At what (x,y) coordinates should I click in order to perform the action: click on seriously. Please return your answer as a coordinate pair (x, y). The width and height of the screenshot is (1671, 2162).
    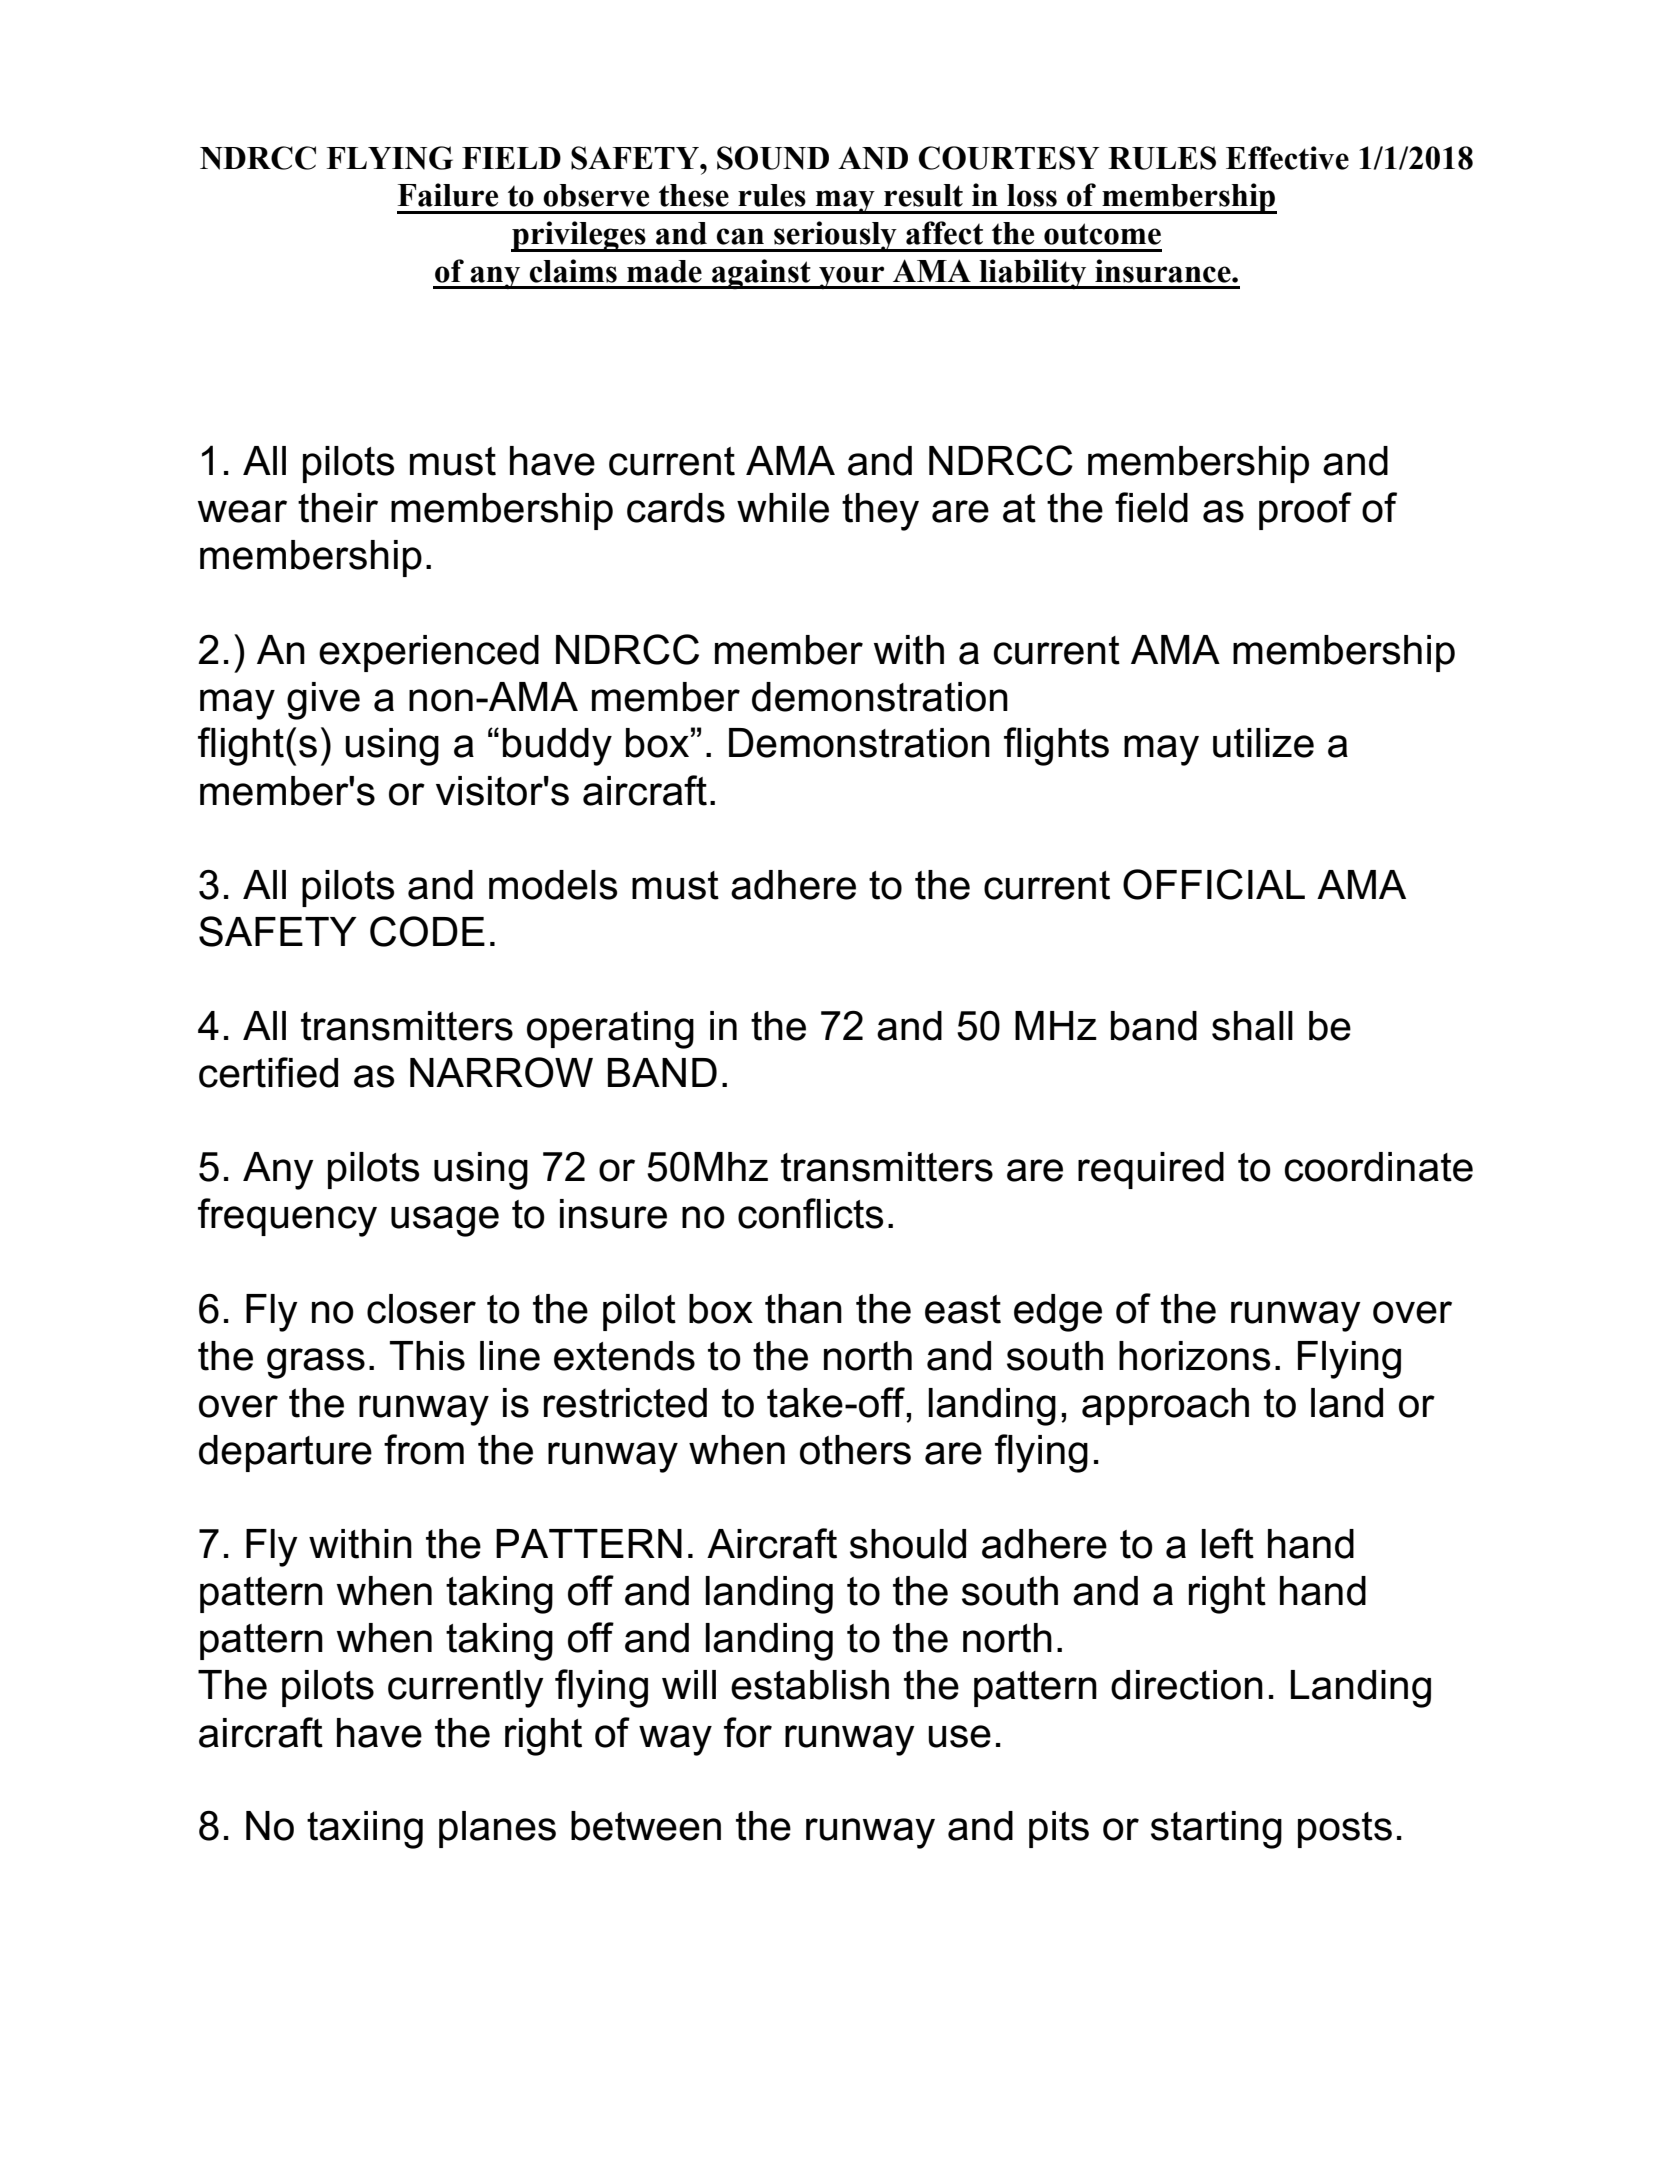
    Looking at the image, I should click on (835, 236).
